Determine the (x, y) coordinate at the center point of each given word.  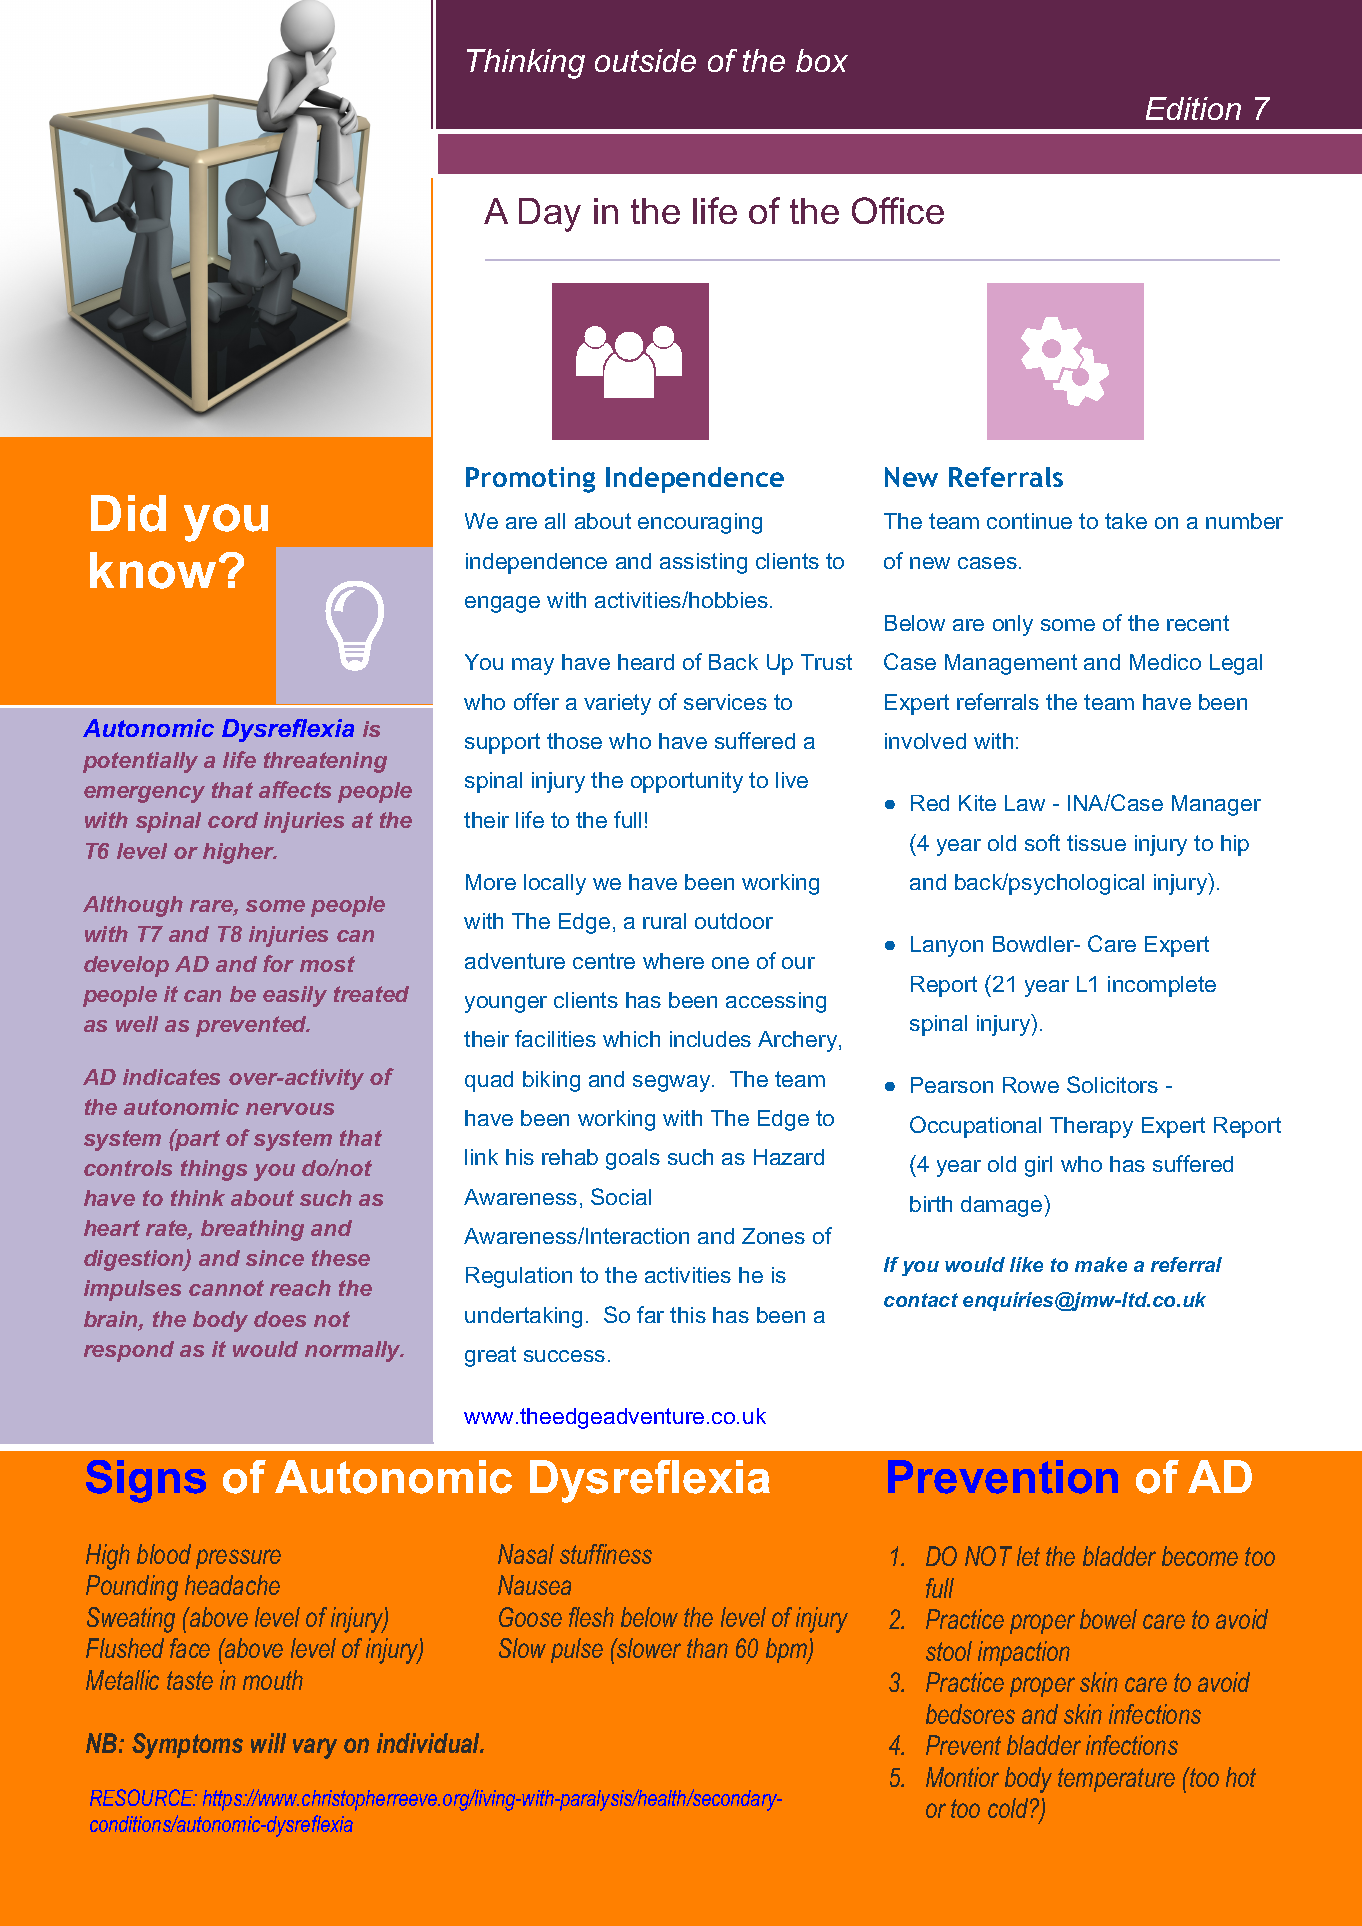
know (153, 570)
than (707, 1648)
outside (645, 60)
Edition (1193, 108)
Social (621, 1196)
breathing (252, 1230)
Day (550, 215)
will (268, 1743)
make (1101, 1264)
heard (646, 662)
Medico (1165, 662)
